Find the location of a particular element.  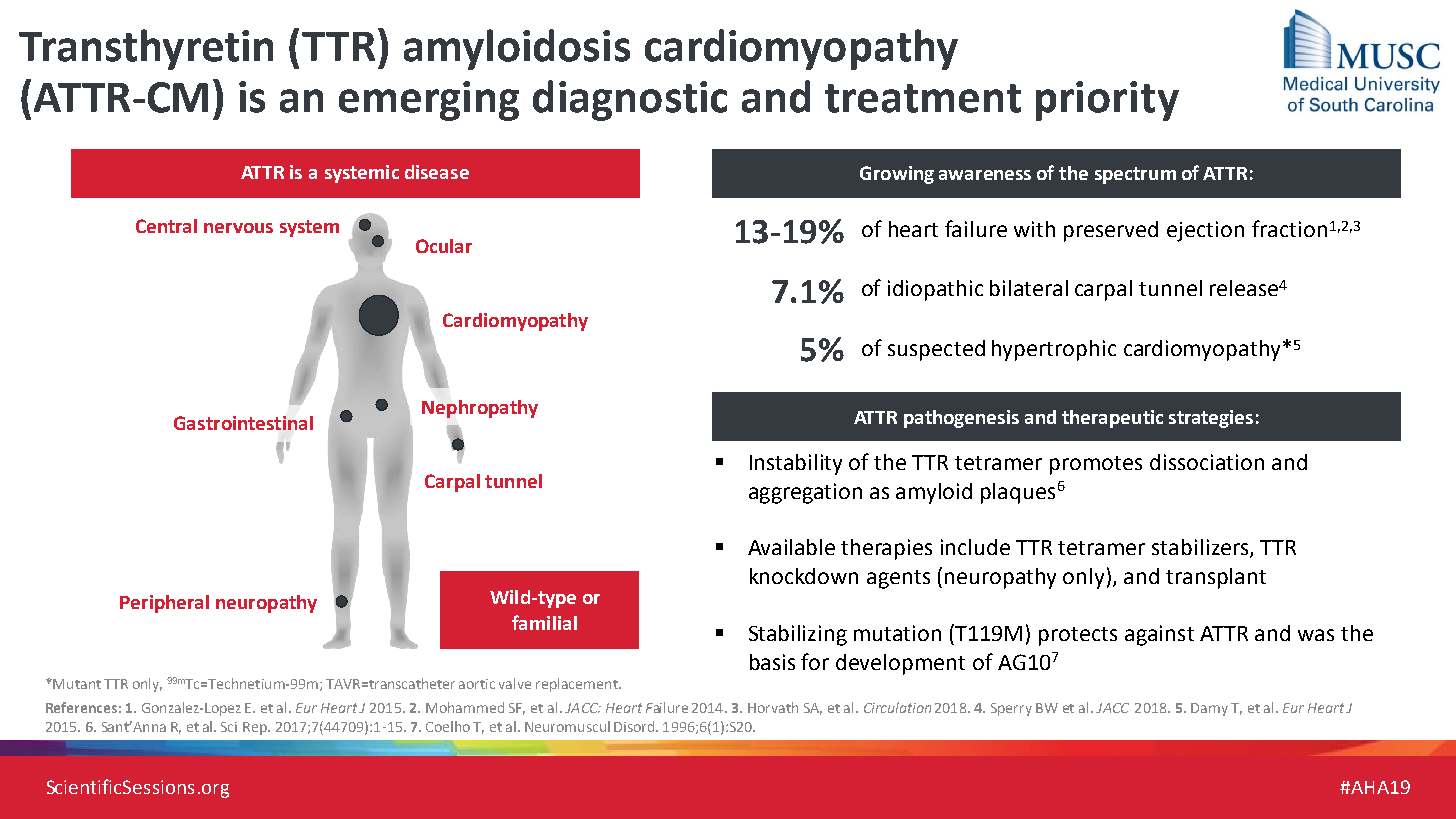

against is located at coordinates (1159, 635).
